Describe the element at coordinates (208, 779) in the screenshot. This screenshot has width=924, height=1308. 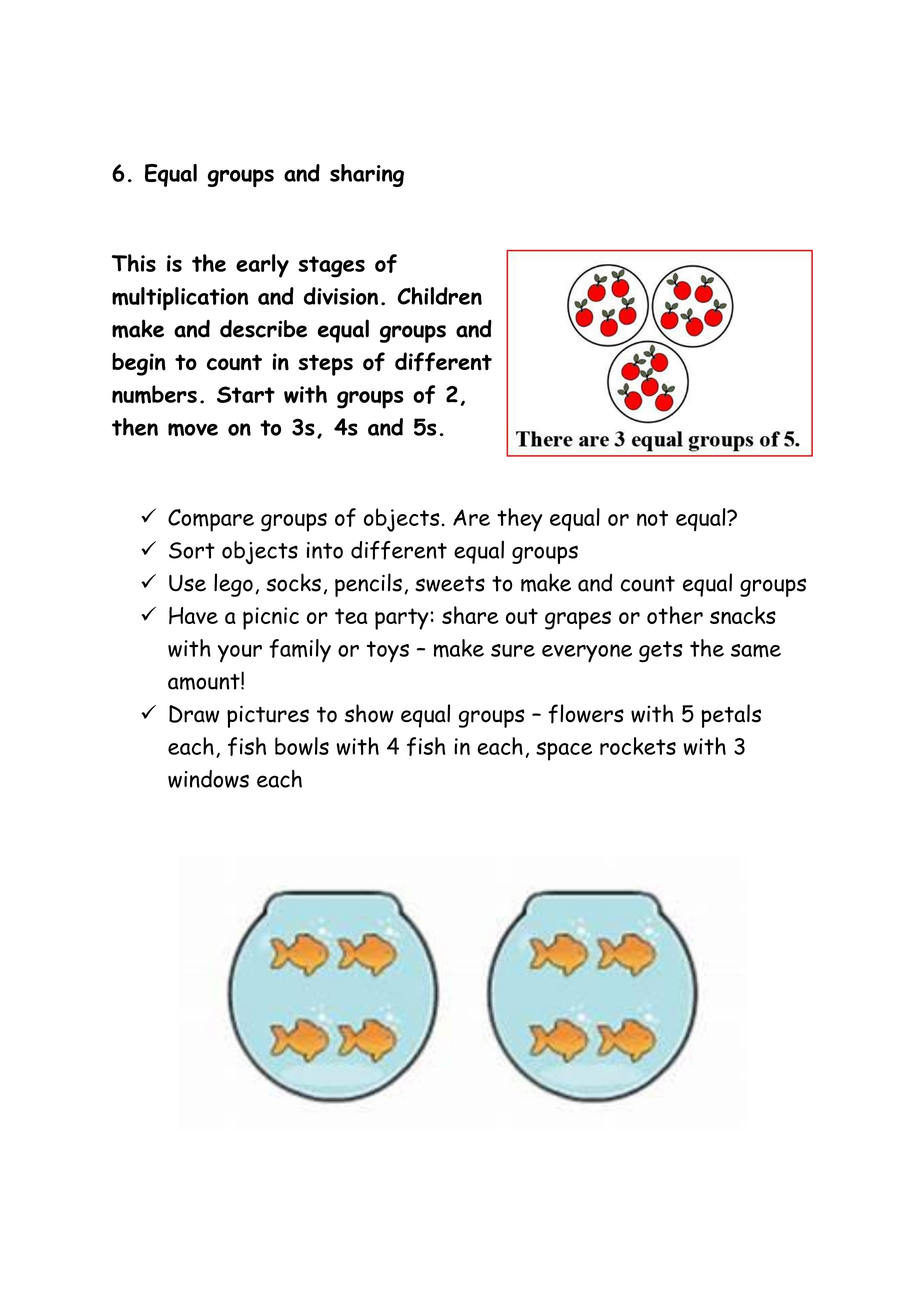
I see `windows` at that location.
